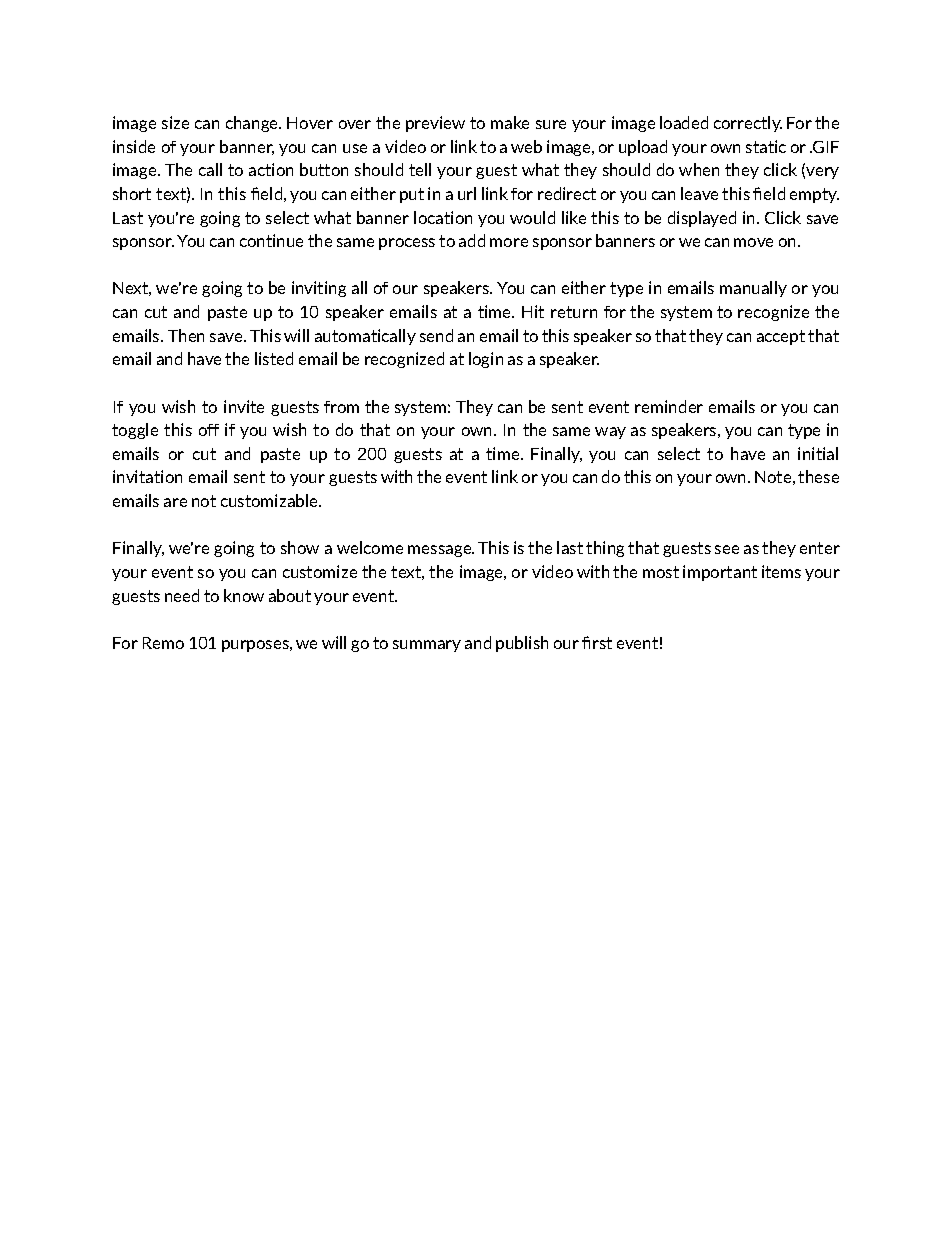 This document has height=1233, width=952. Describe the element at coordinates (669, 406) in the document. I see `reminder` at that location.
